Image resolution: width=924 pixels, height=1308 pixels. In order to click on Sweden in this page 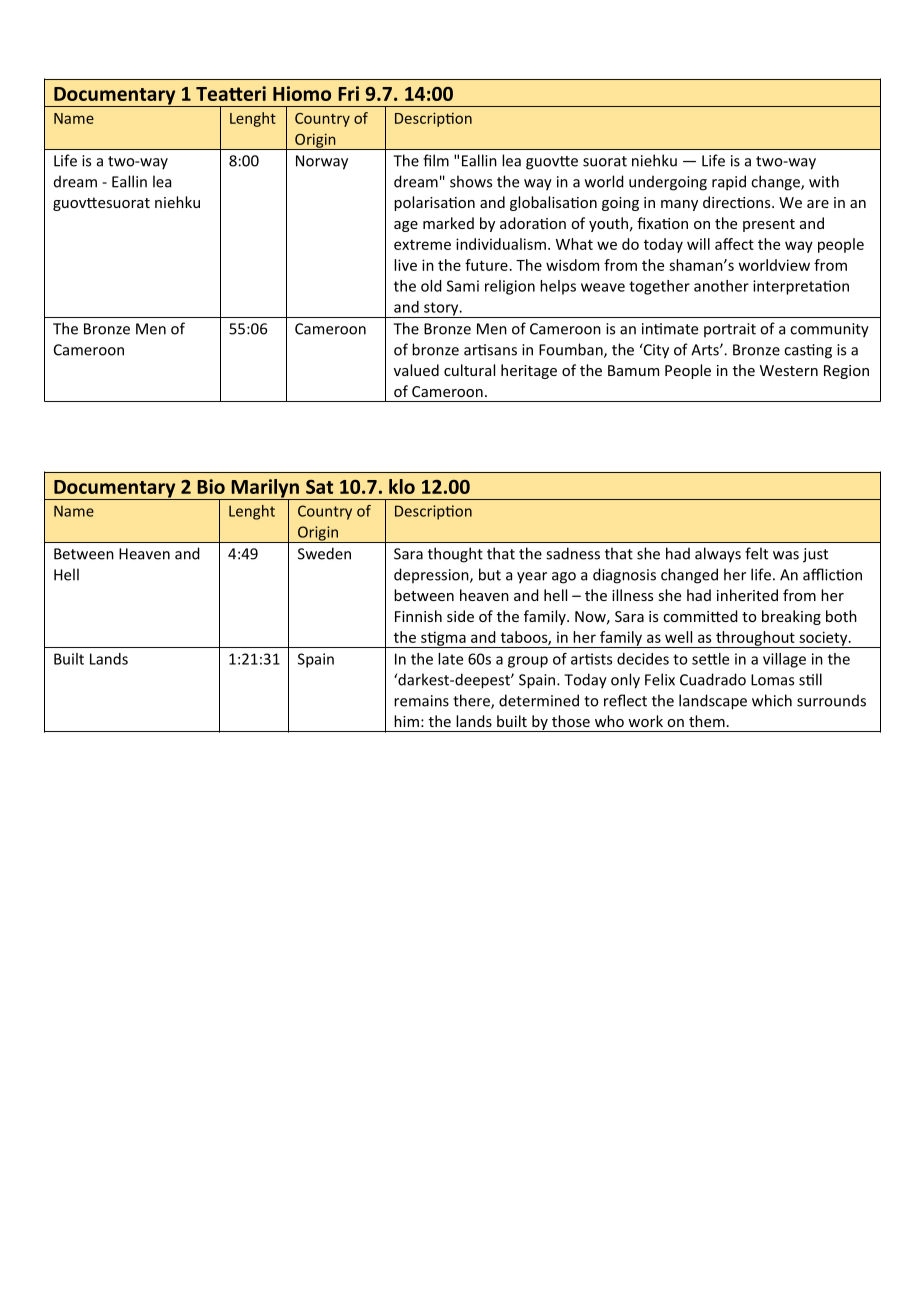, I will do `click(324, 553)`.
